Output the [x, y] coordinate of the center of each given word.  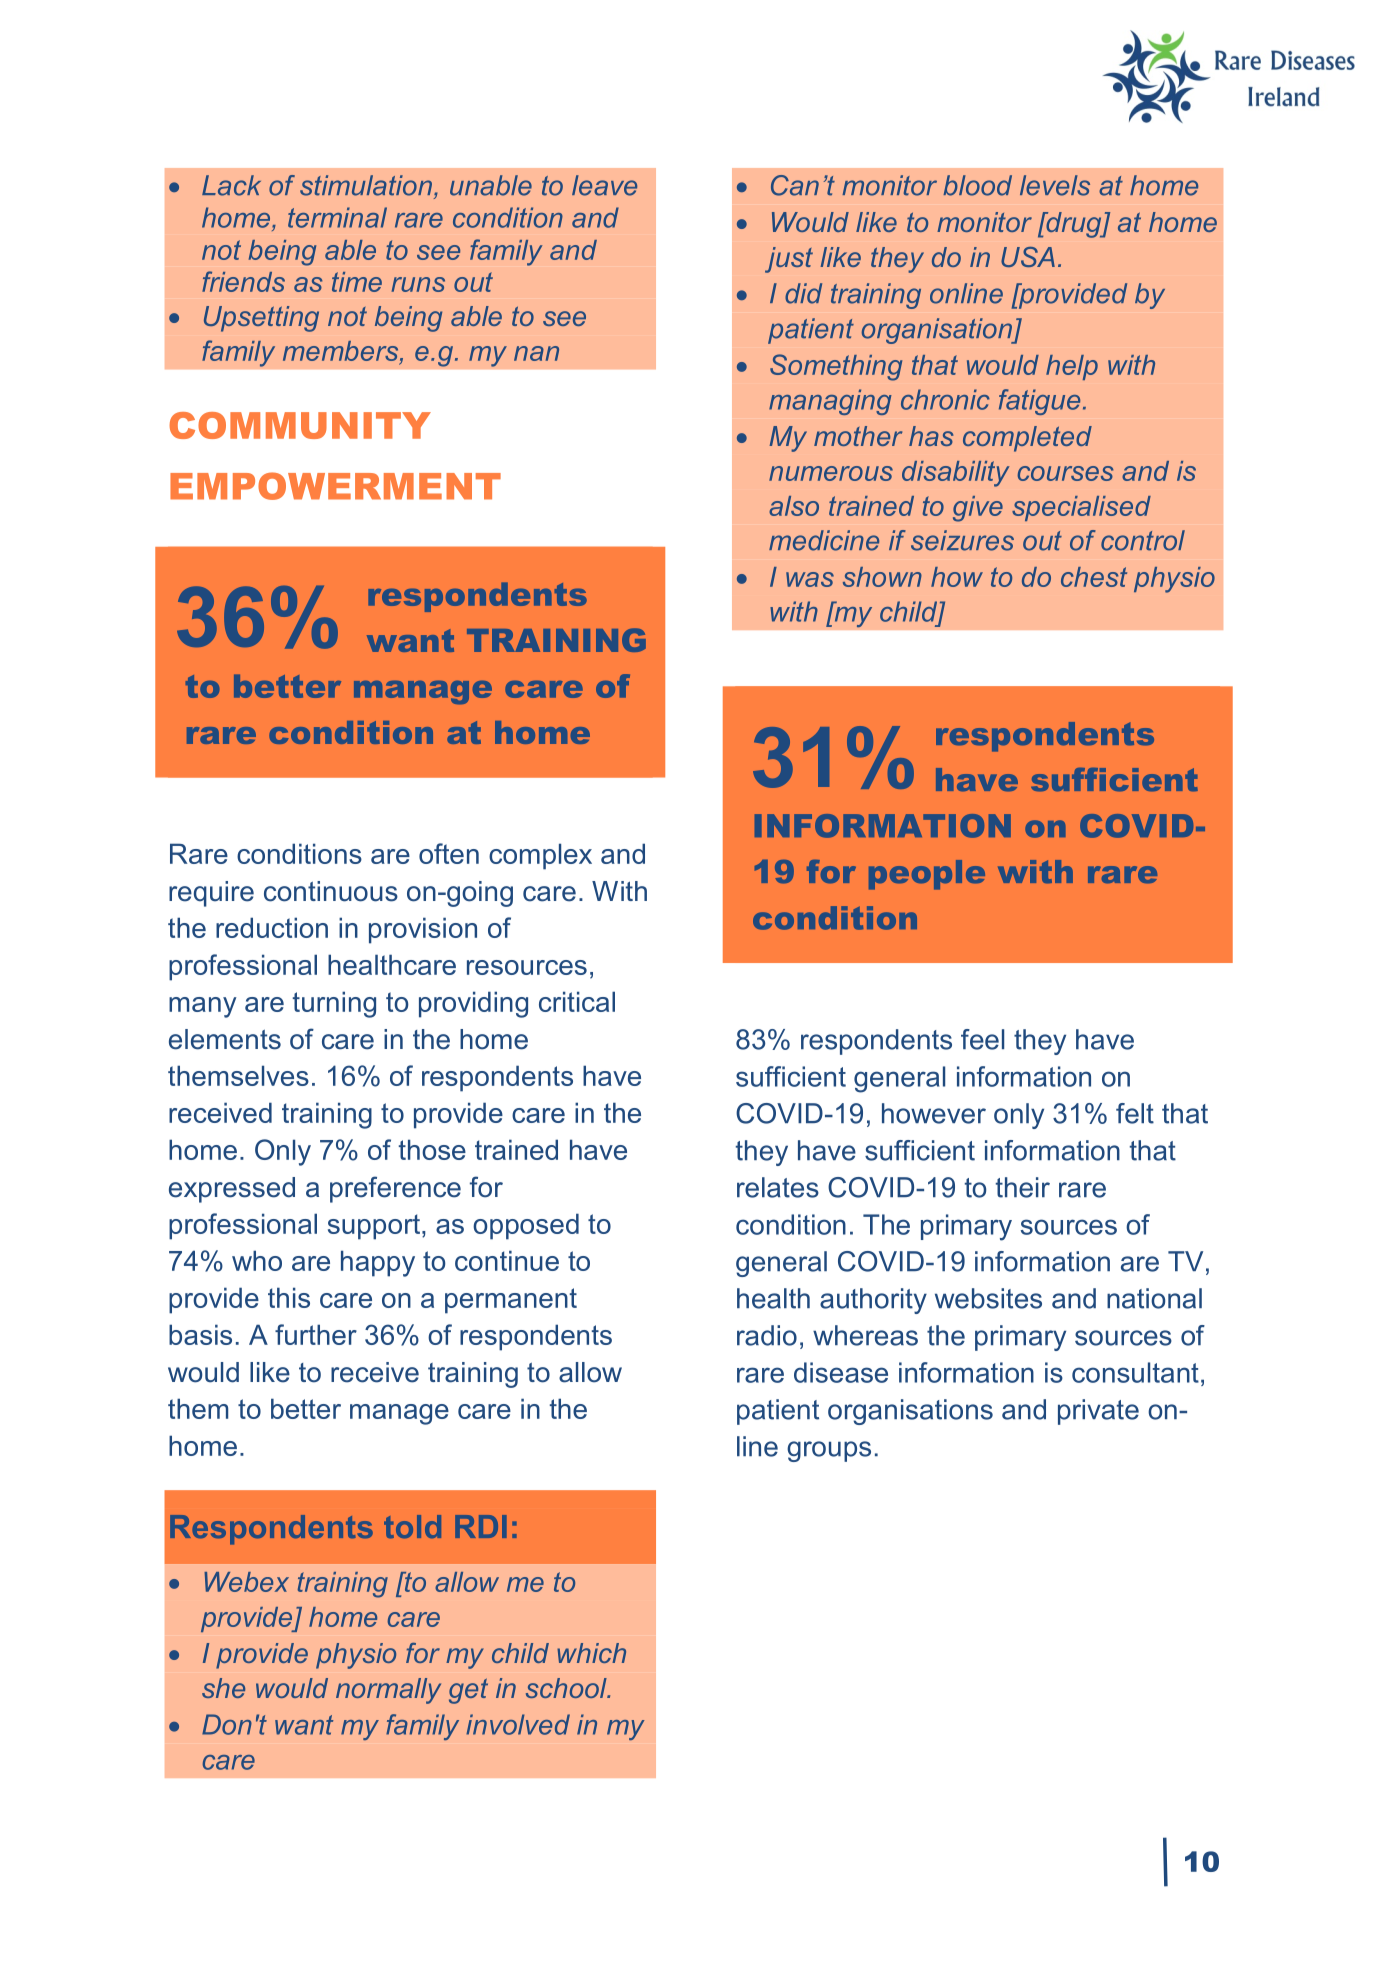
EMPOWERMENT [335, 486]
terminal [337, 217]
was [810, 579]
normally [388, 1691]
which [591, 1653]
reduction [272, 927]
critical [577, 1001]
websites [988, 1298]
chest [1094, 577]
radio [767, 1335]
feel [982, 1039]
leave [604, 185]
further [316, 1334]
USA [1028, 257]
